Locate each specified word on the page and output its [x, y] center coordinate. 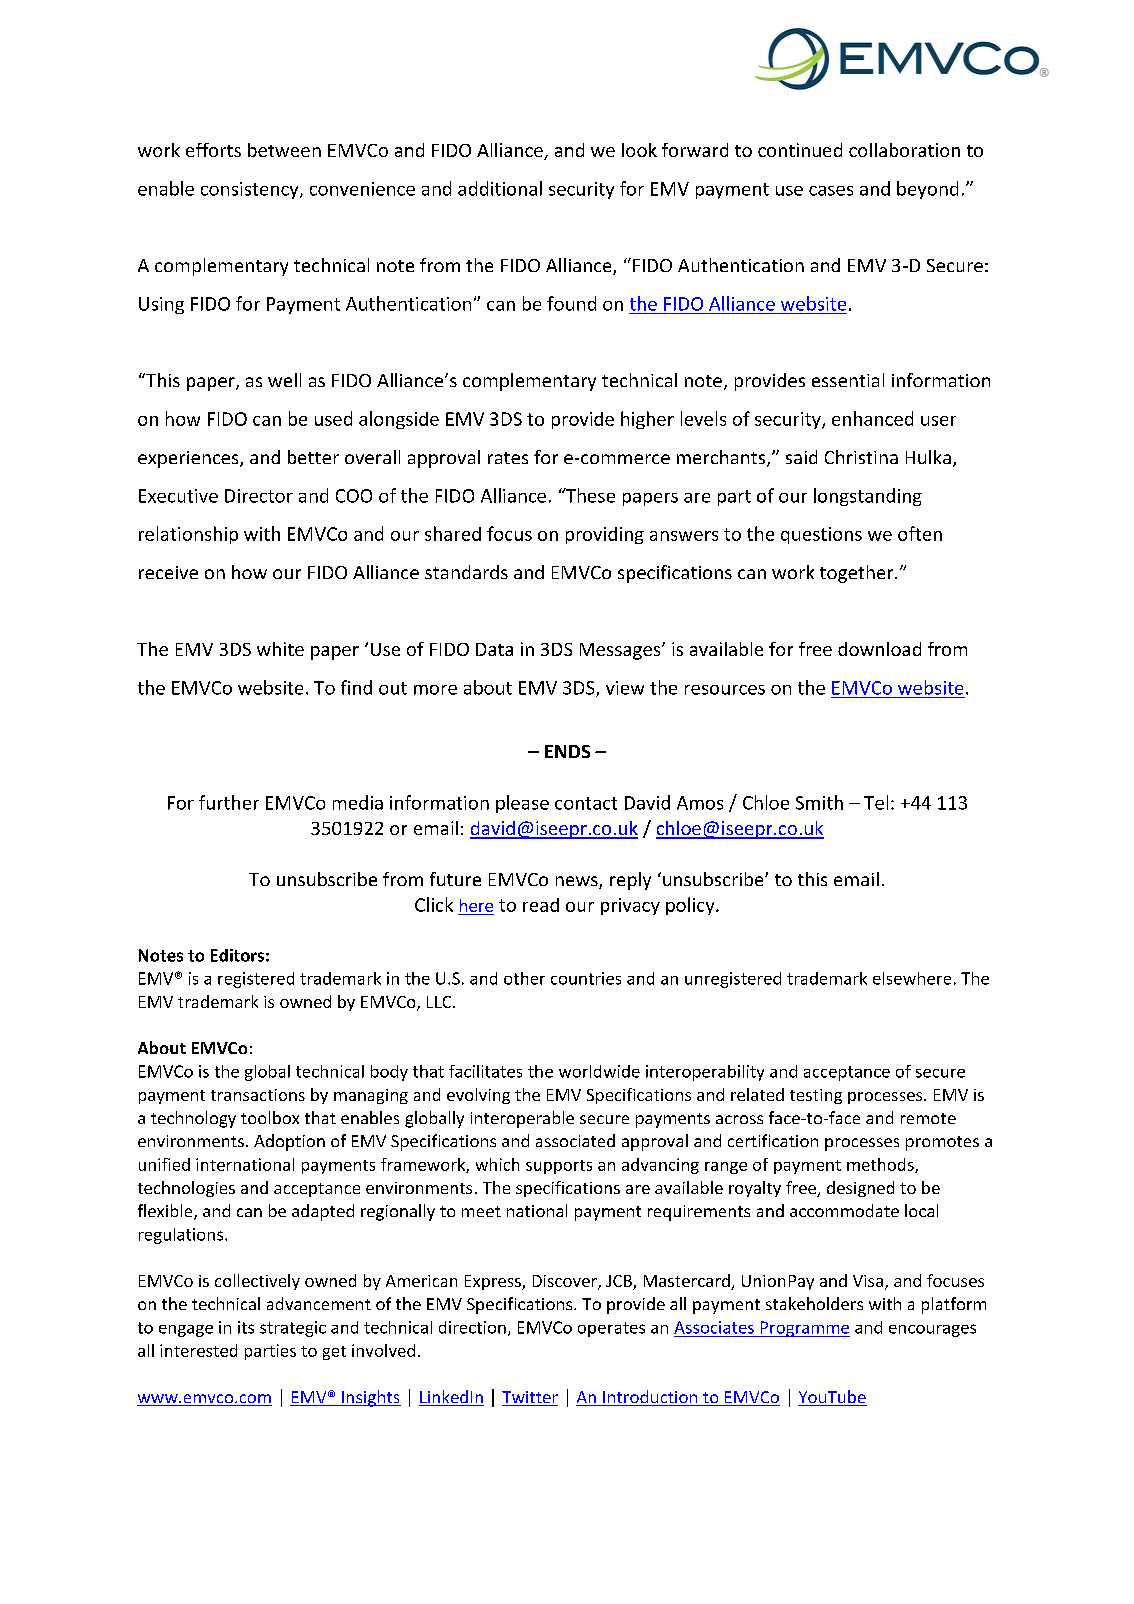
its [246, 1327]
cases [831, 191]
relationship [188, 535]
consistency [251, 190]
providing [605, 535]
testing [816, 1096]
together [858, 574]
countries [586, 978]
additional [500, 188]
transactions [258, 1095]
